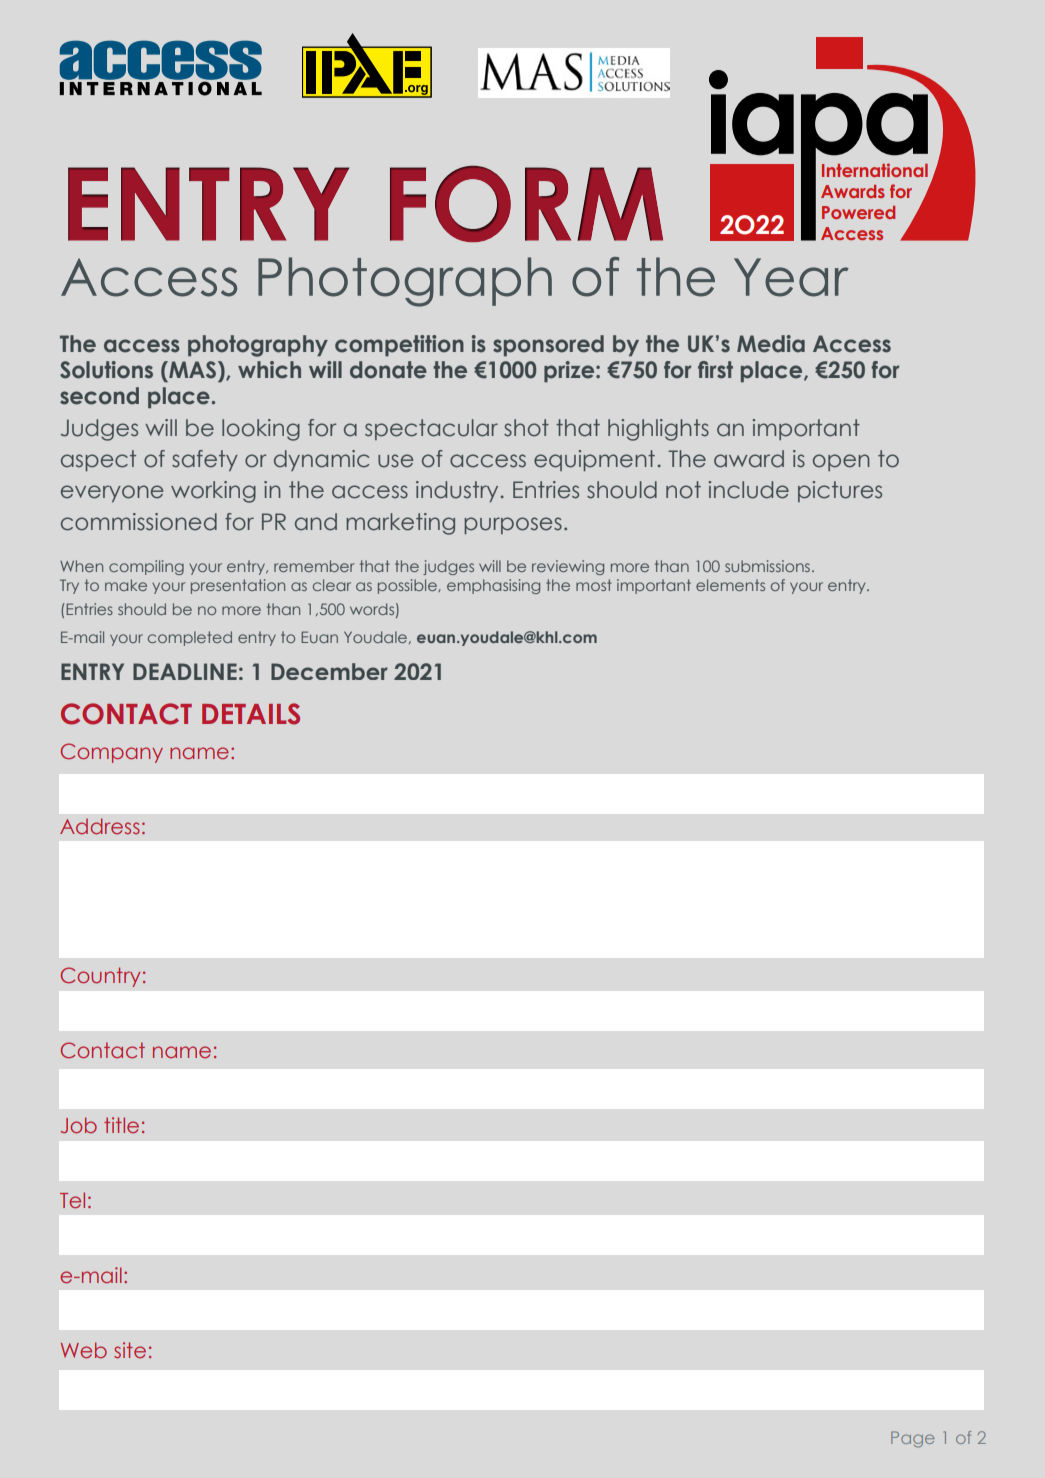 This document has height=1478, width=1045. What do you see at coordinates (526, 204) in the document?
I see `FORM` at bounding box center [526, 204].
